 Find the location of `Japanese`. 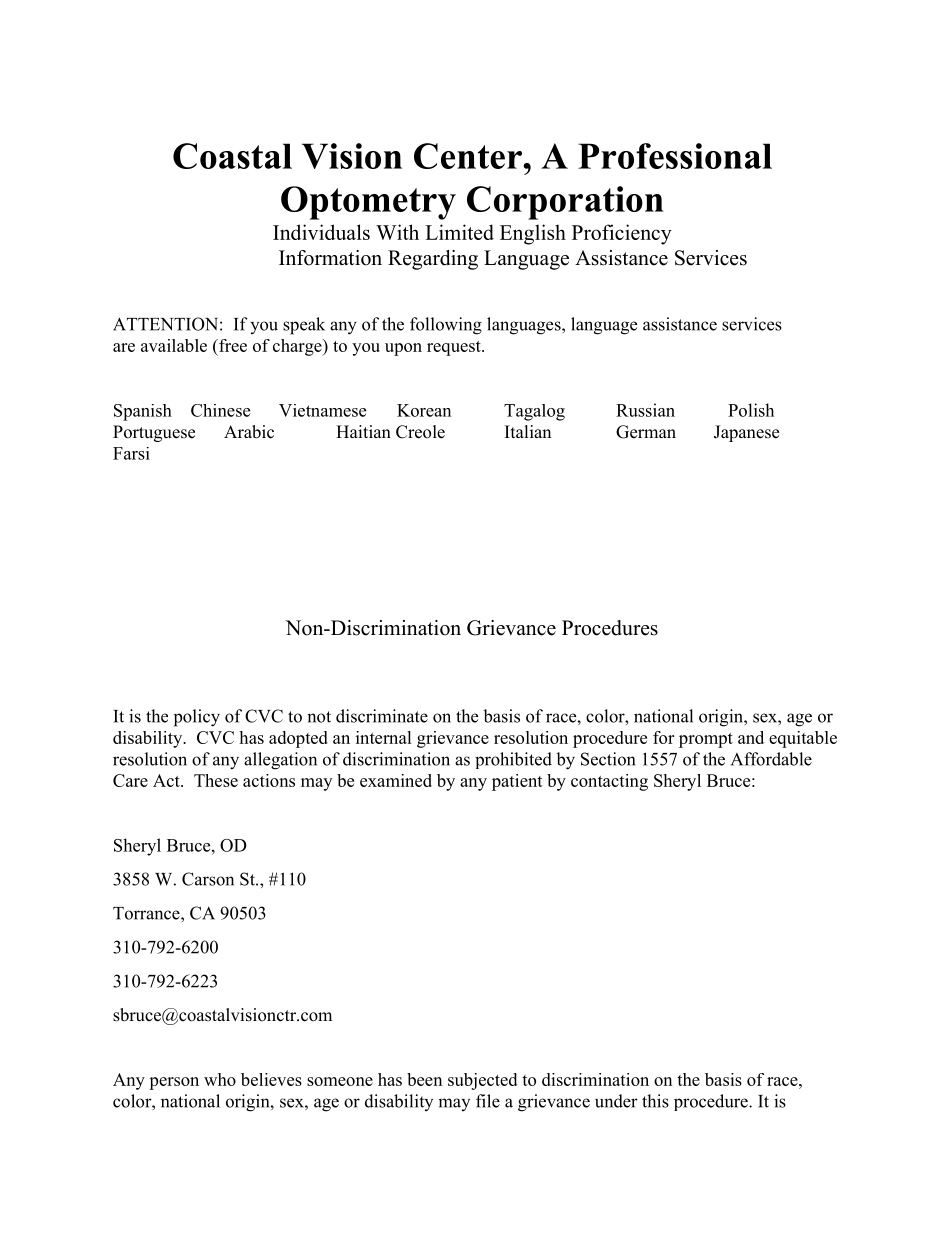

Japanese is located at coordinates (746, 433).
